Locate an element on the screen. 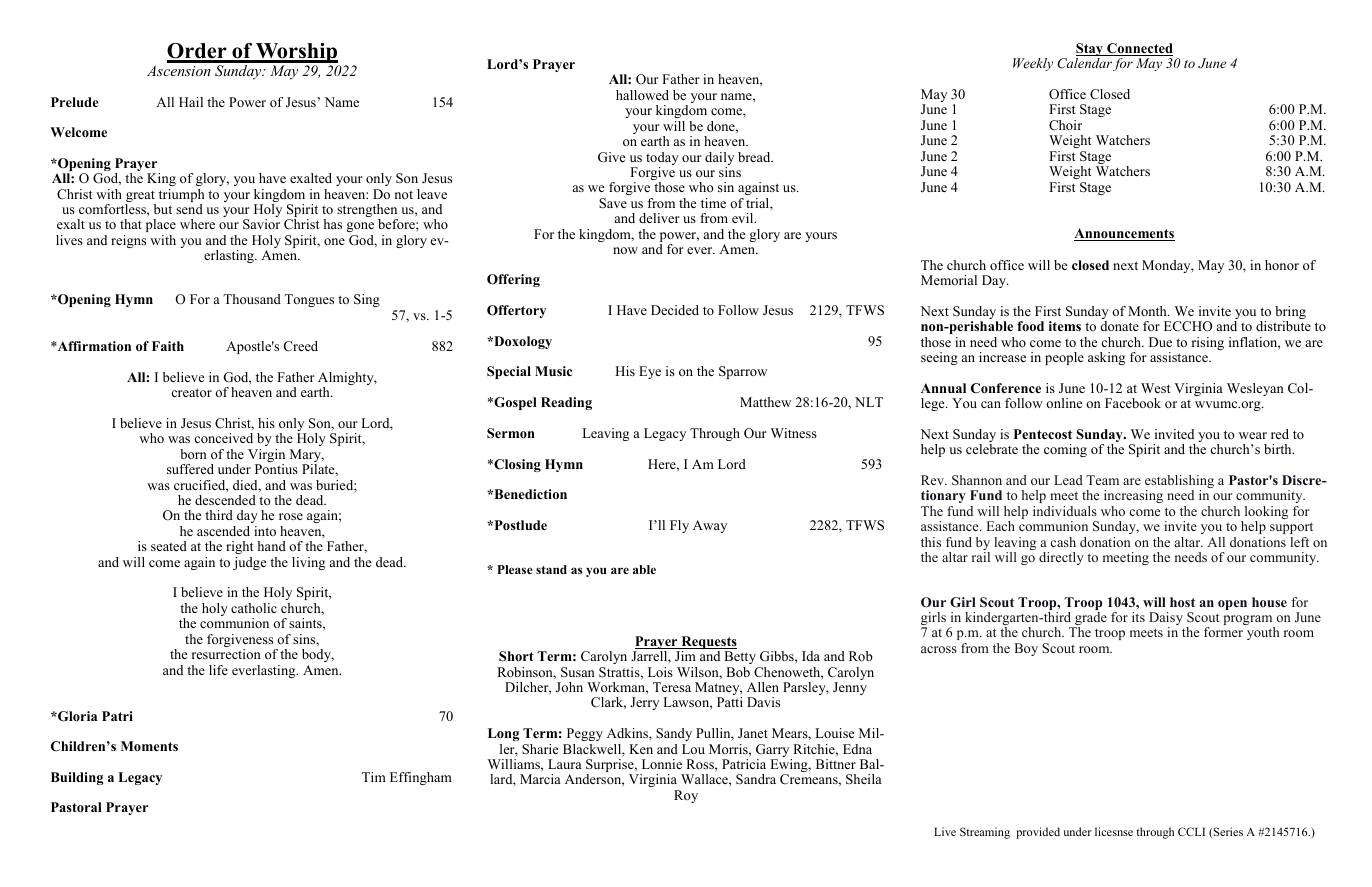  coming is located at coordinates (1065, 450).
